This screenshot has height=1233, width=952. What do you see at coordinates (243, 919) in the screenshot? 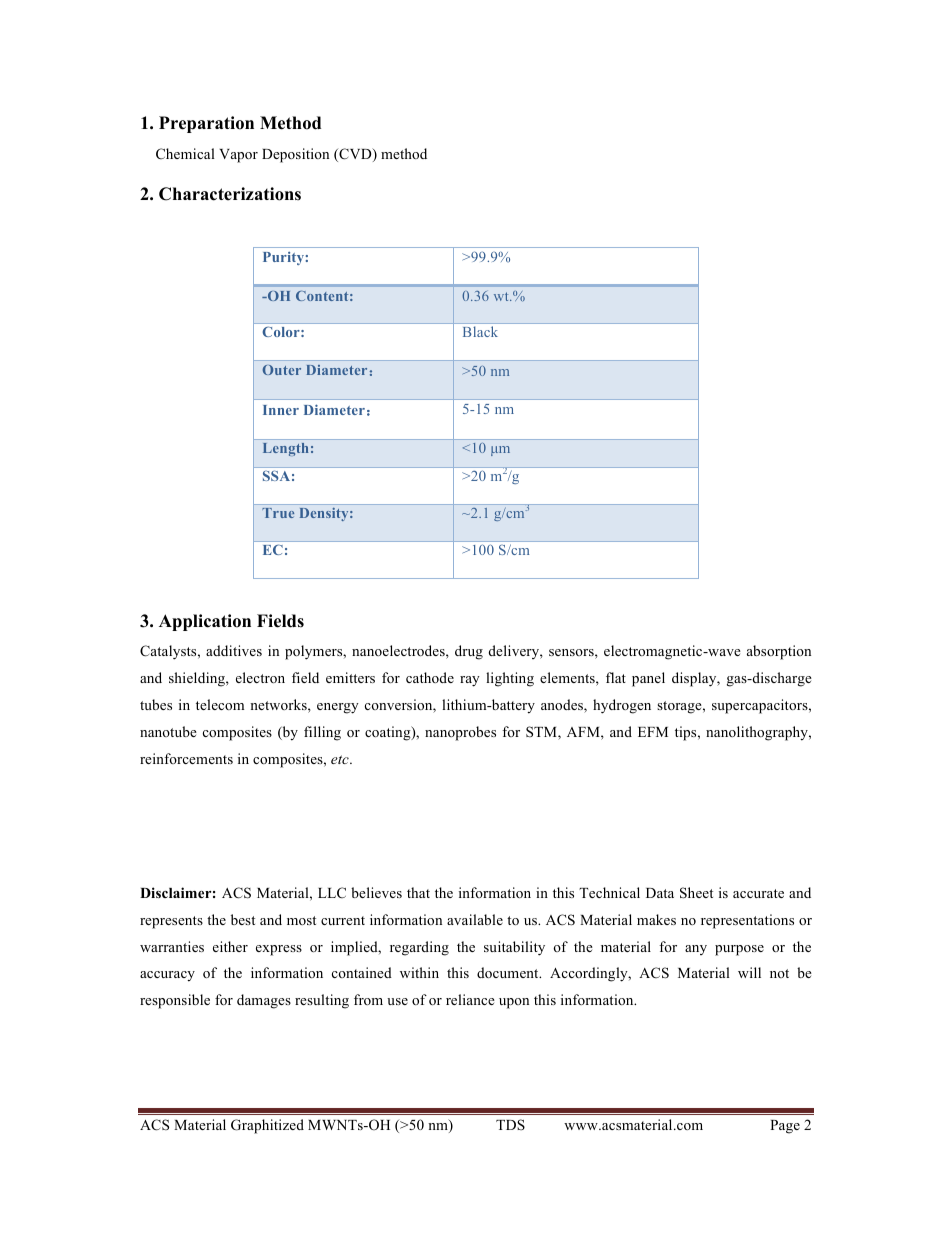
I see `best` at bounding box center [243, 919].
